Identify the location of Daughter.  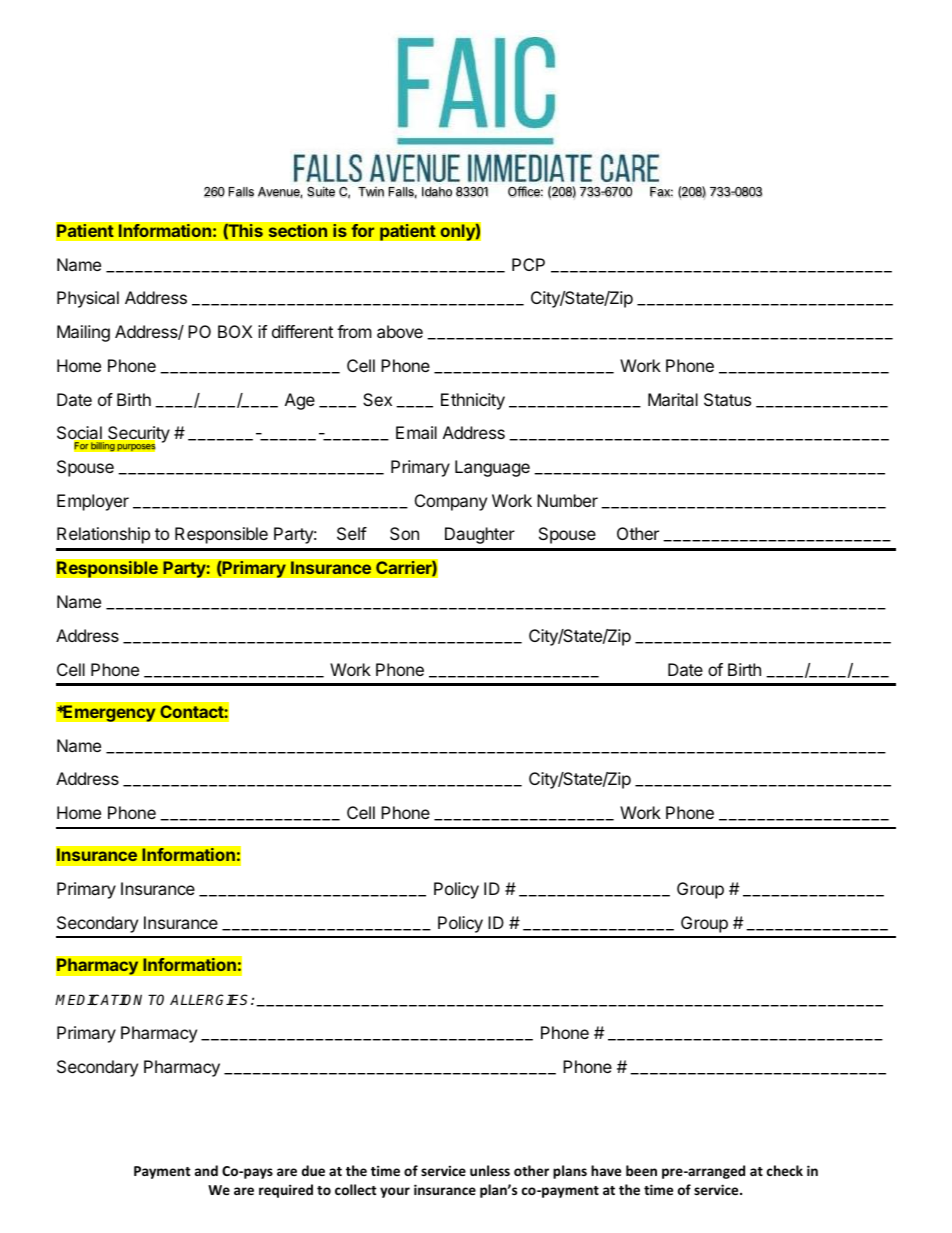
(480, 535).
